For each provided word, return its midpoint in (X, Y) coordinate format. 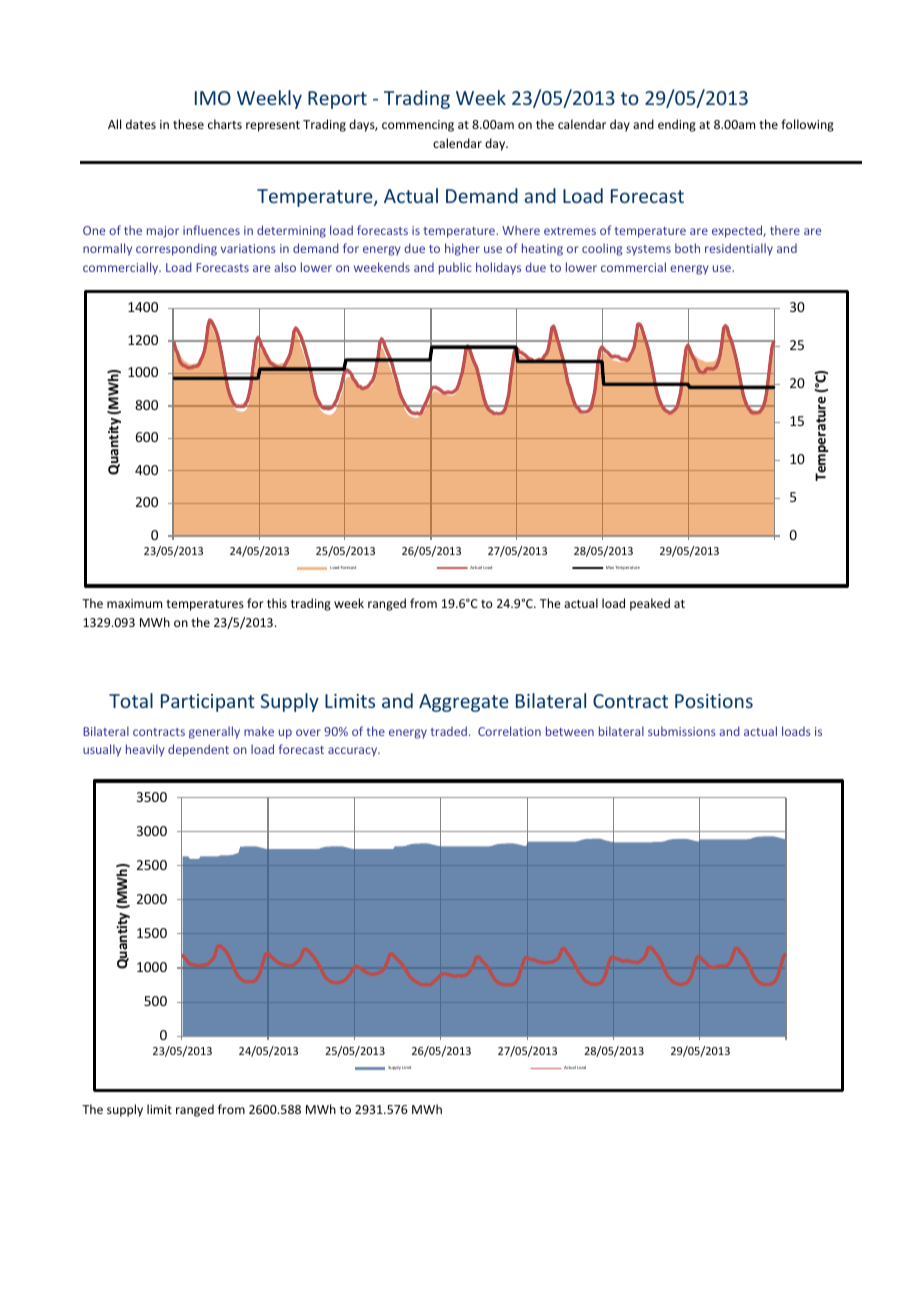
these (188, 124)
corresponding (176, 249)
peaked (650, 604)
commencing (418, 126)
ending (677, 125)
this (277, 603)
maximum (134, 603)
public (455, 268)
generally (214, 732)
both (687, 248)
